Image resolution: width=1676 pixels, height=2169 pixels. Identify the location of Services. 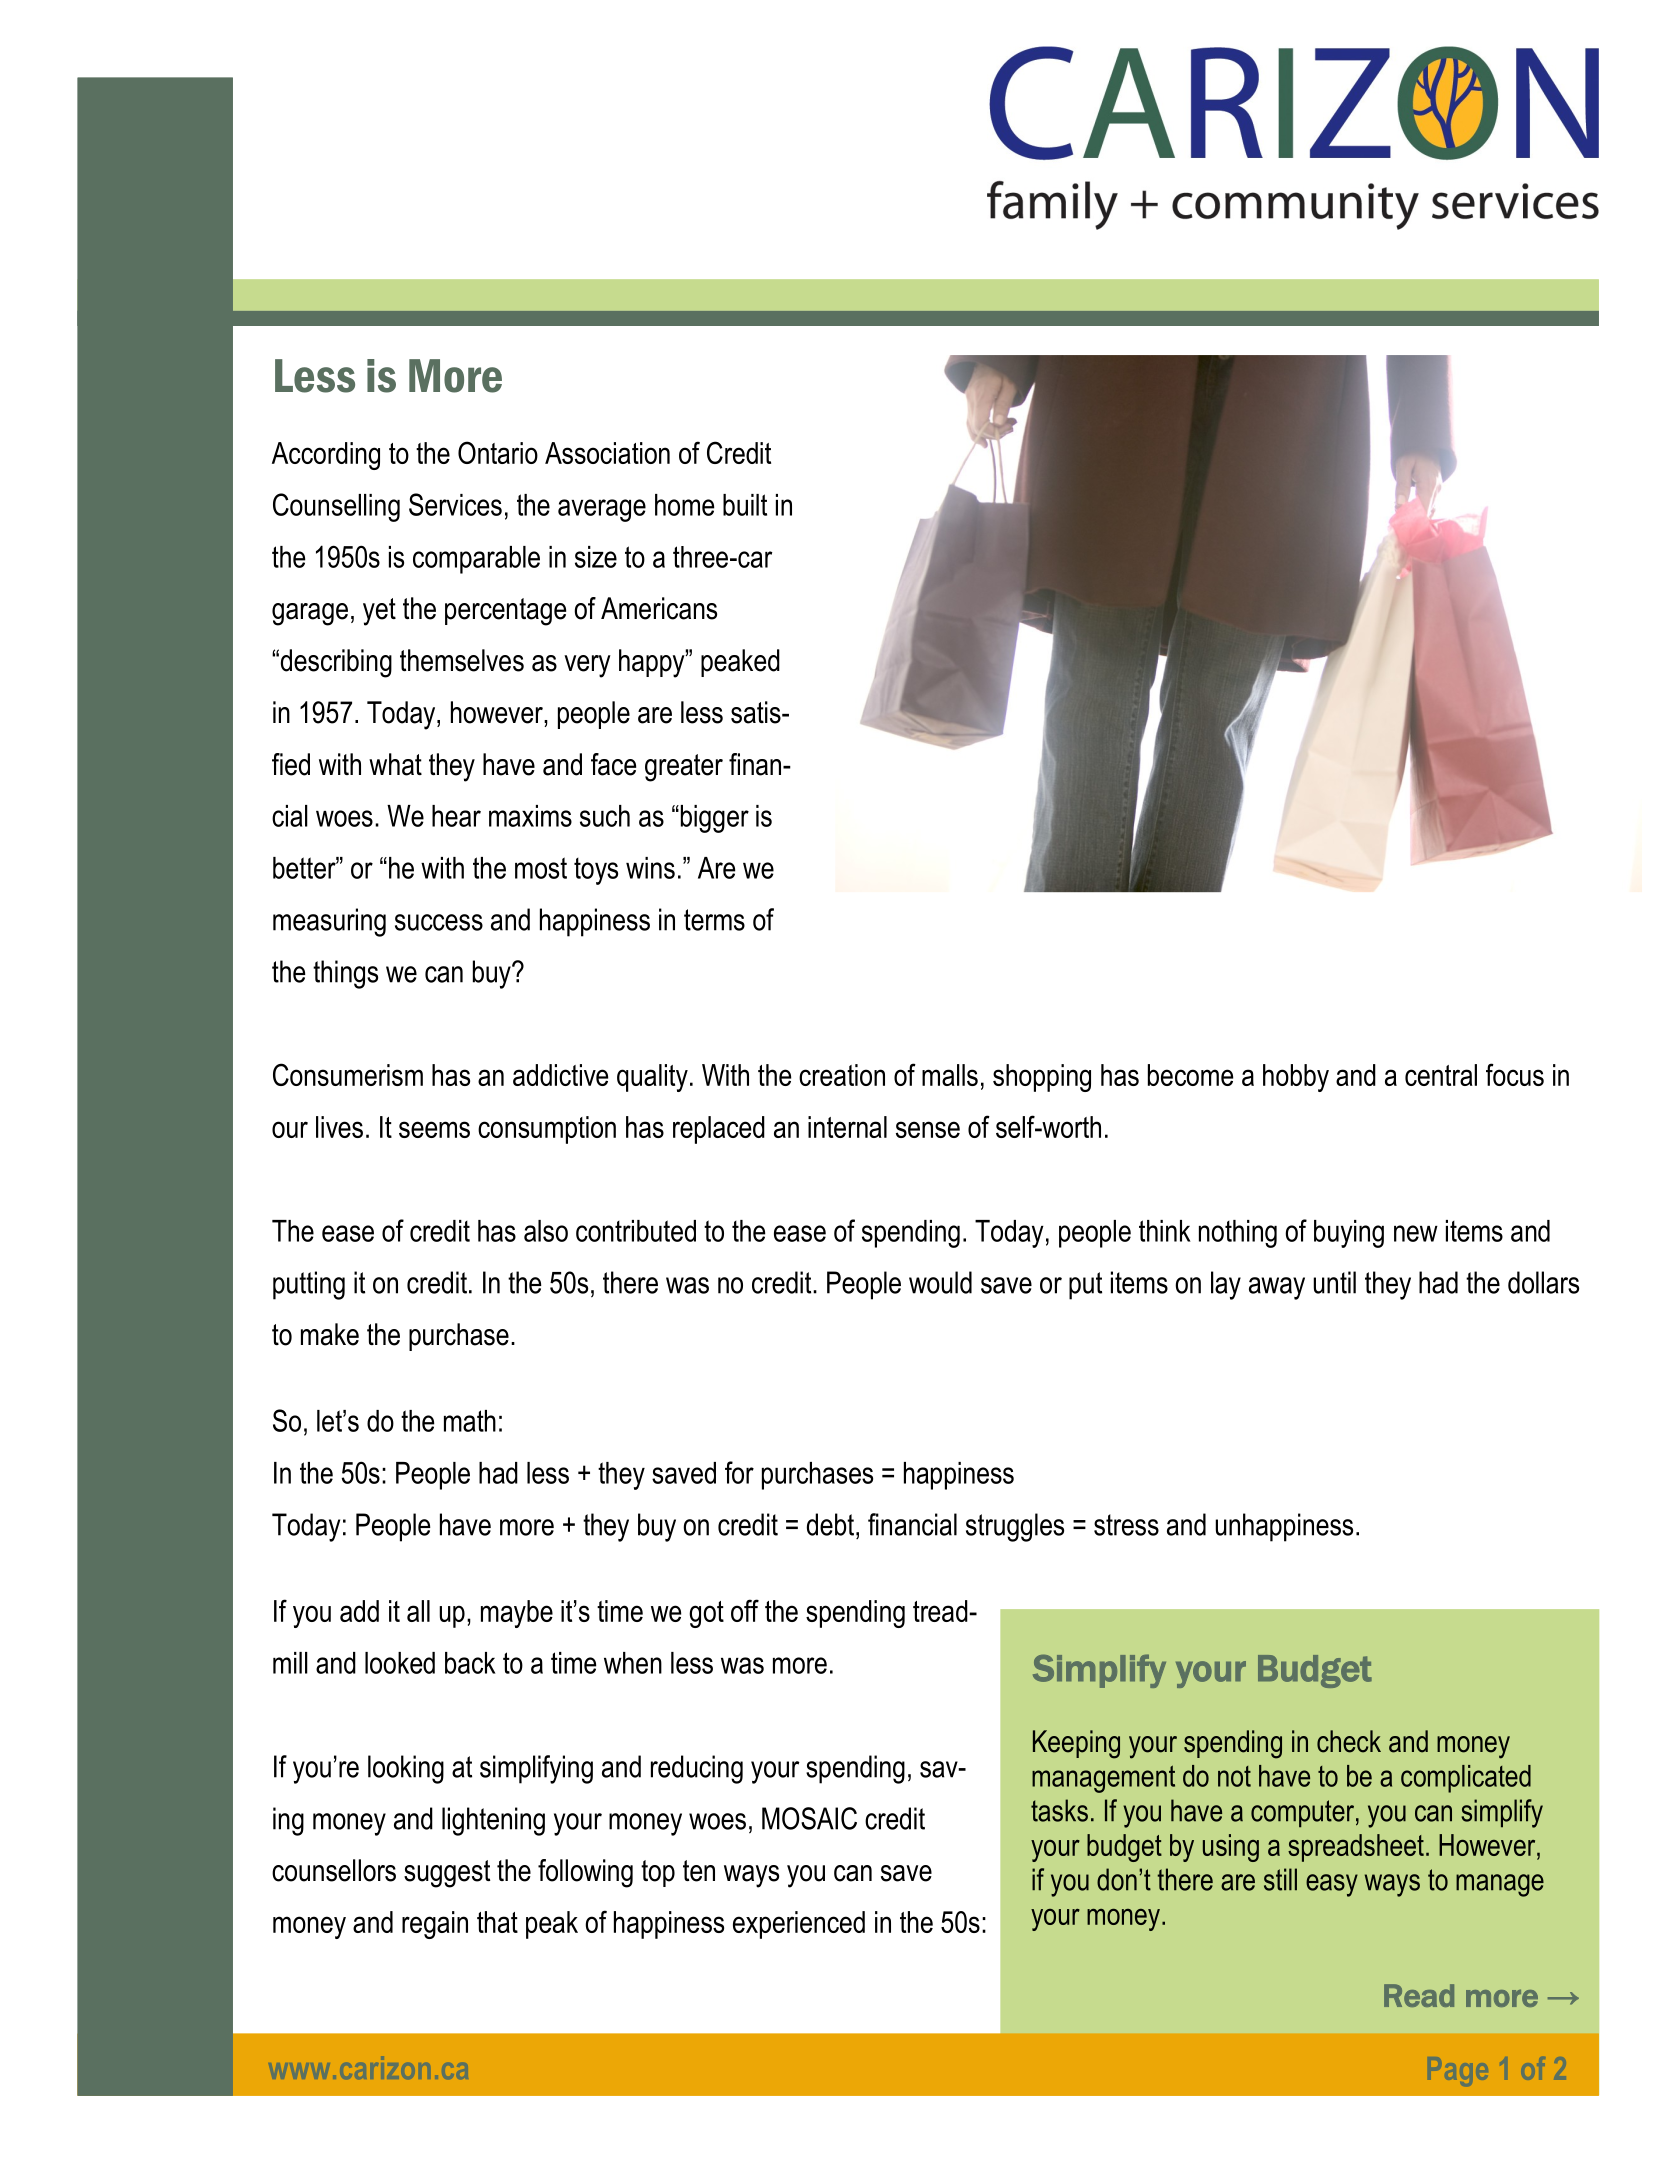
(455, 504).
